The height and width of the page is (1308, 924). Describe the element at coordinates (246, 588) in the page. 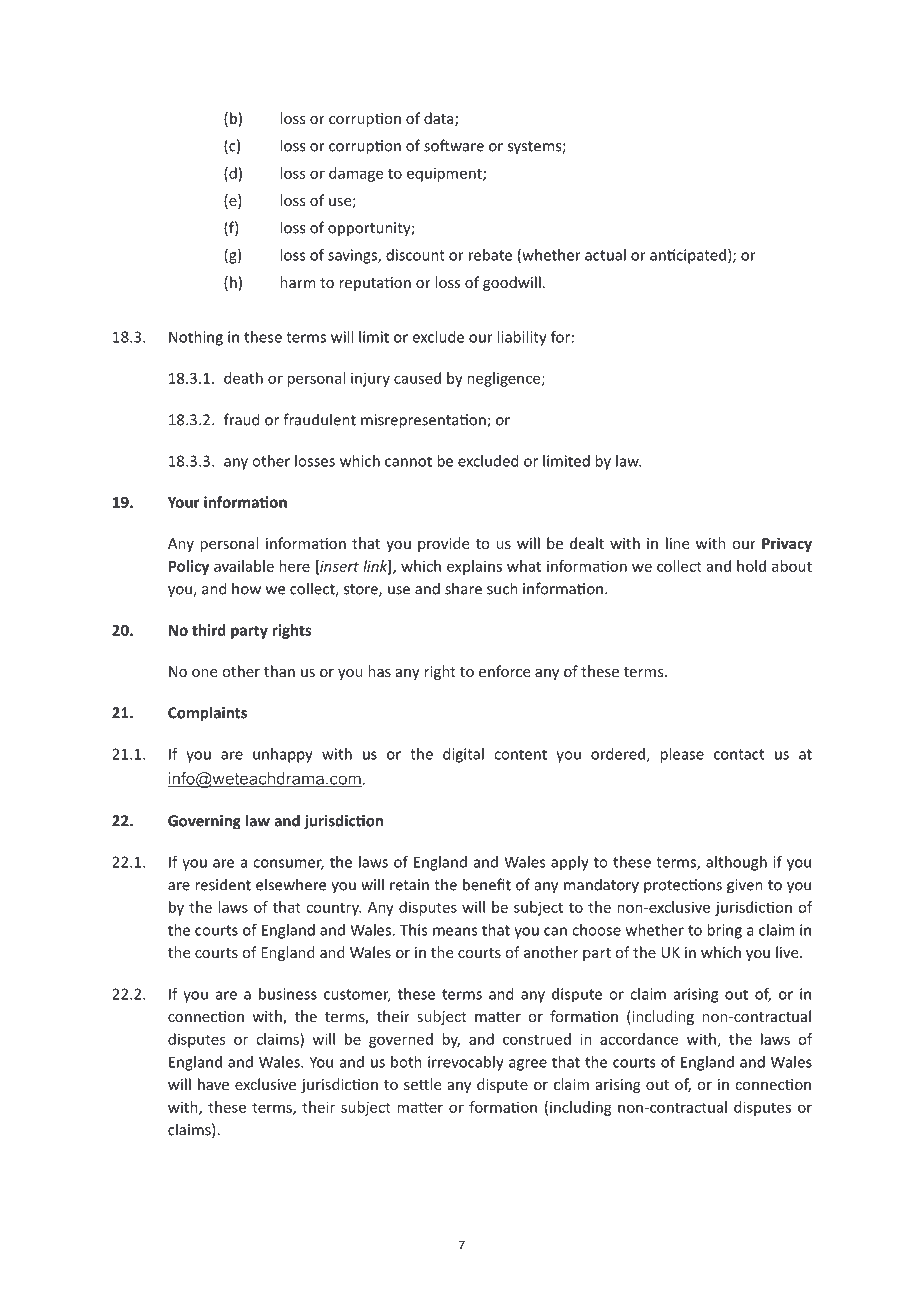

I see `how` at that location.
